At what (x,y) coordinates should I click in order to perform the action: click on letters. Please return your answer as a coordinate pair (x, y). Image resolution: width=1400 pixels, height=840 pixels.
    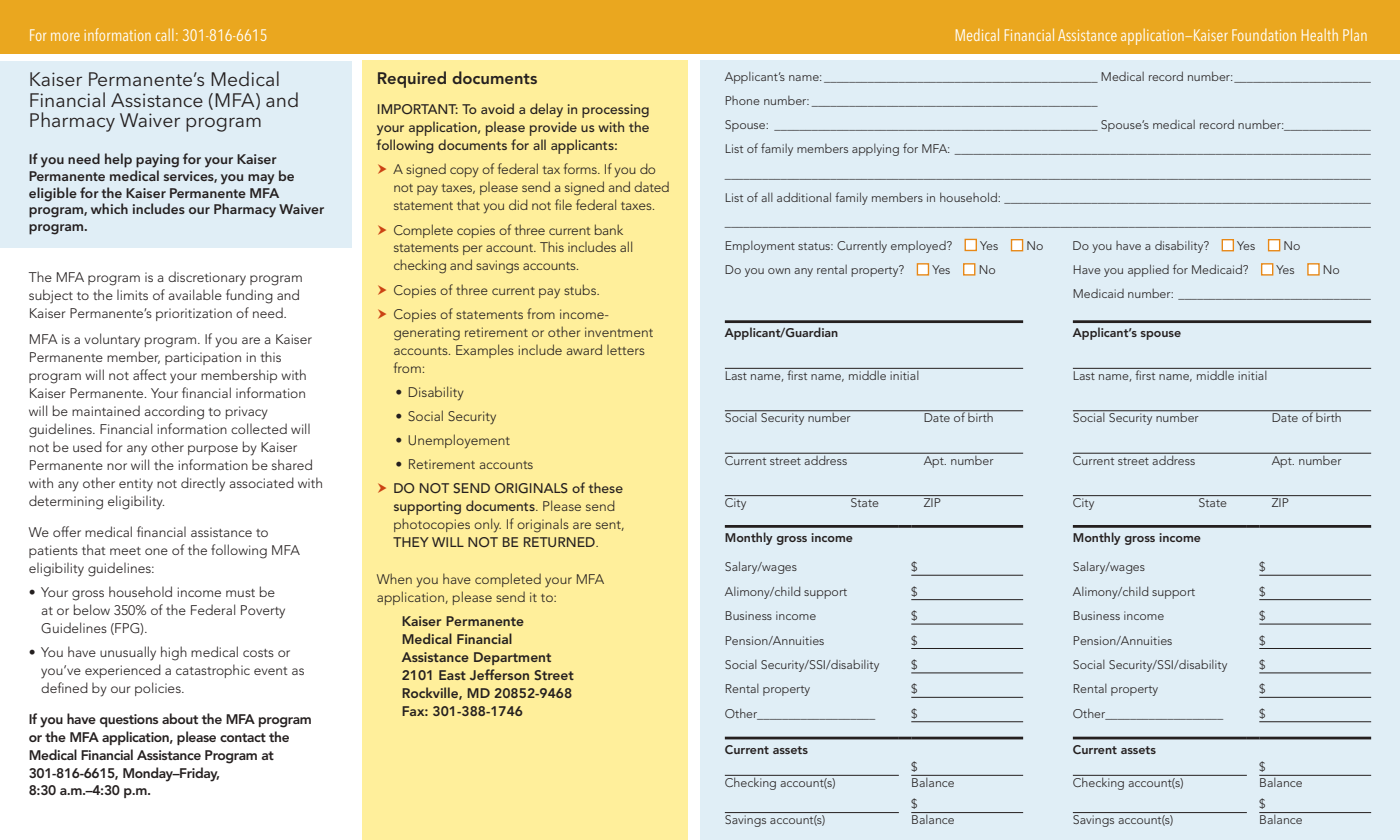
    Looking at the image, I should click on (626, 350).
